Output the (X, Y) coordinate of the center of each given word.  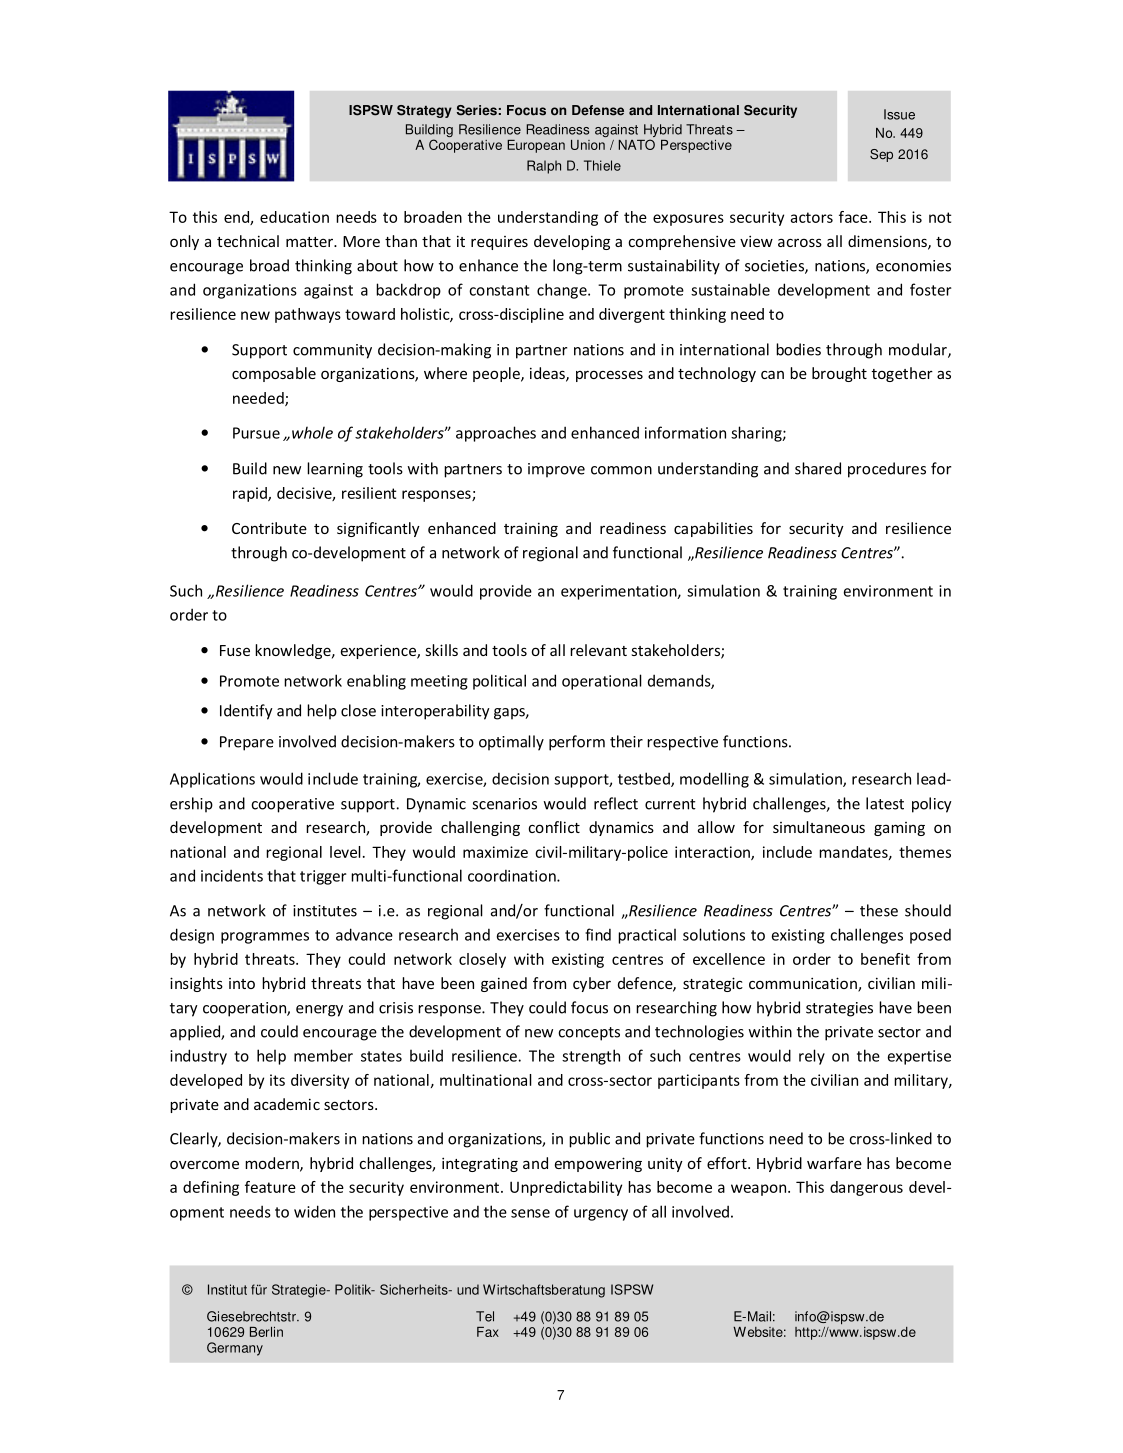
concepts (589, 1034)
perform (577, 743)
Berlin (266, 1332)
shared (818, 468)
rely (812, 1057)
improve (556, 470)
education (294, 217)
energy (319, 1011)
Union (588, 145)
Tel (485, 1316)
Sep (881, 155)
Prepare (247, 743)
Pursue (256, 433)
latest (885, 803)
